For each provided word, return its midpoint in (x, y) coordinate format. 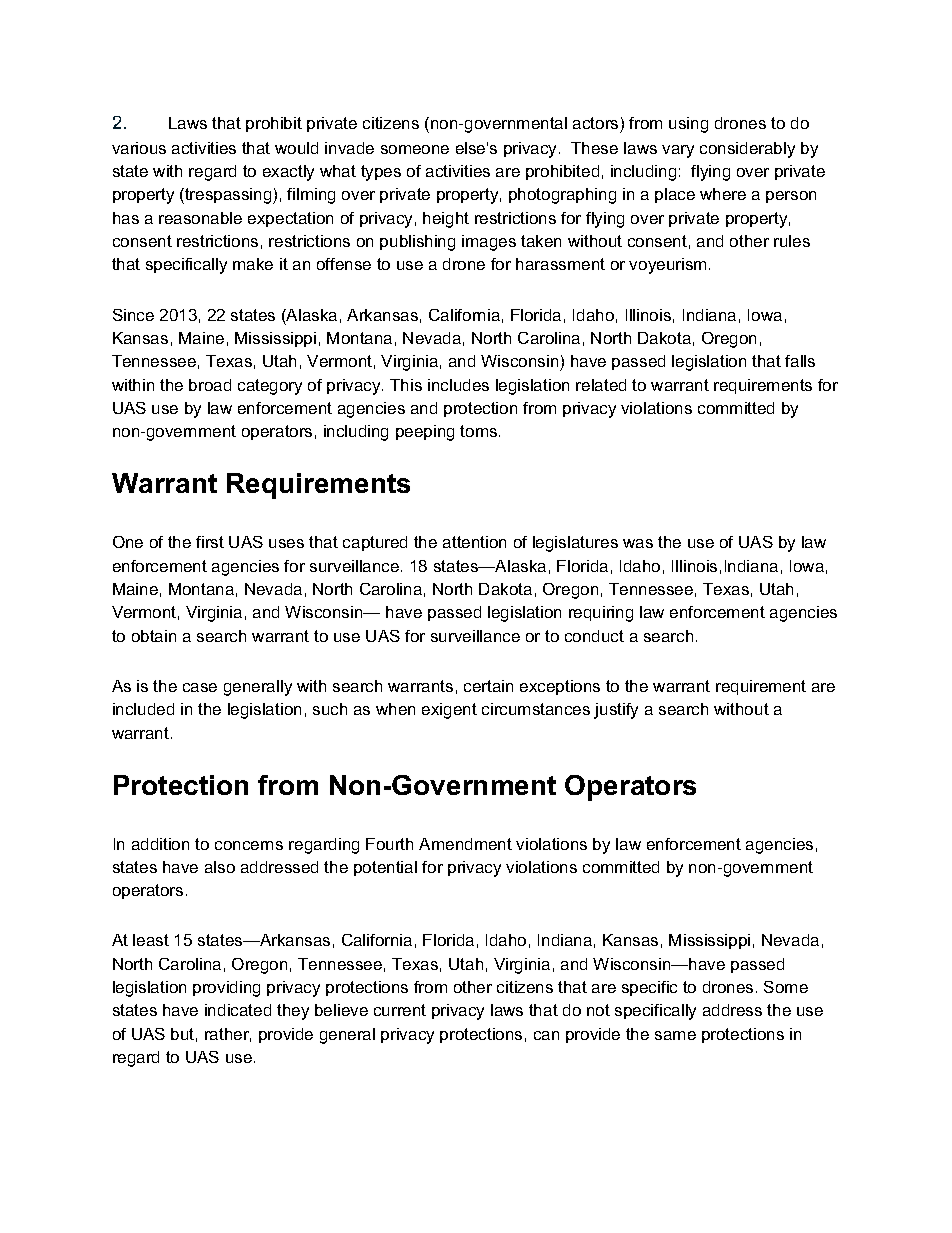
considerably (747, 150)
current (400, 1010)
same (675, 1035)
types (381, 173)
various (139, 148)
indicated (238, 1010)
